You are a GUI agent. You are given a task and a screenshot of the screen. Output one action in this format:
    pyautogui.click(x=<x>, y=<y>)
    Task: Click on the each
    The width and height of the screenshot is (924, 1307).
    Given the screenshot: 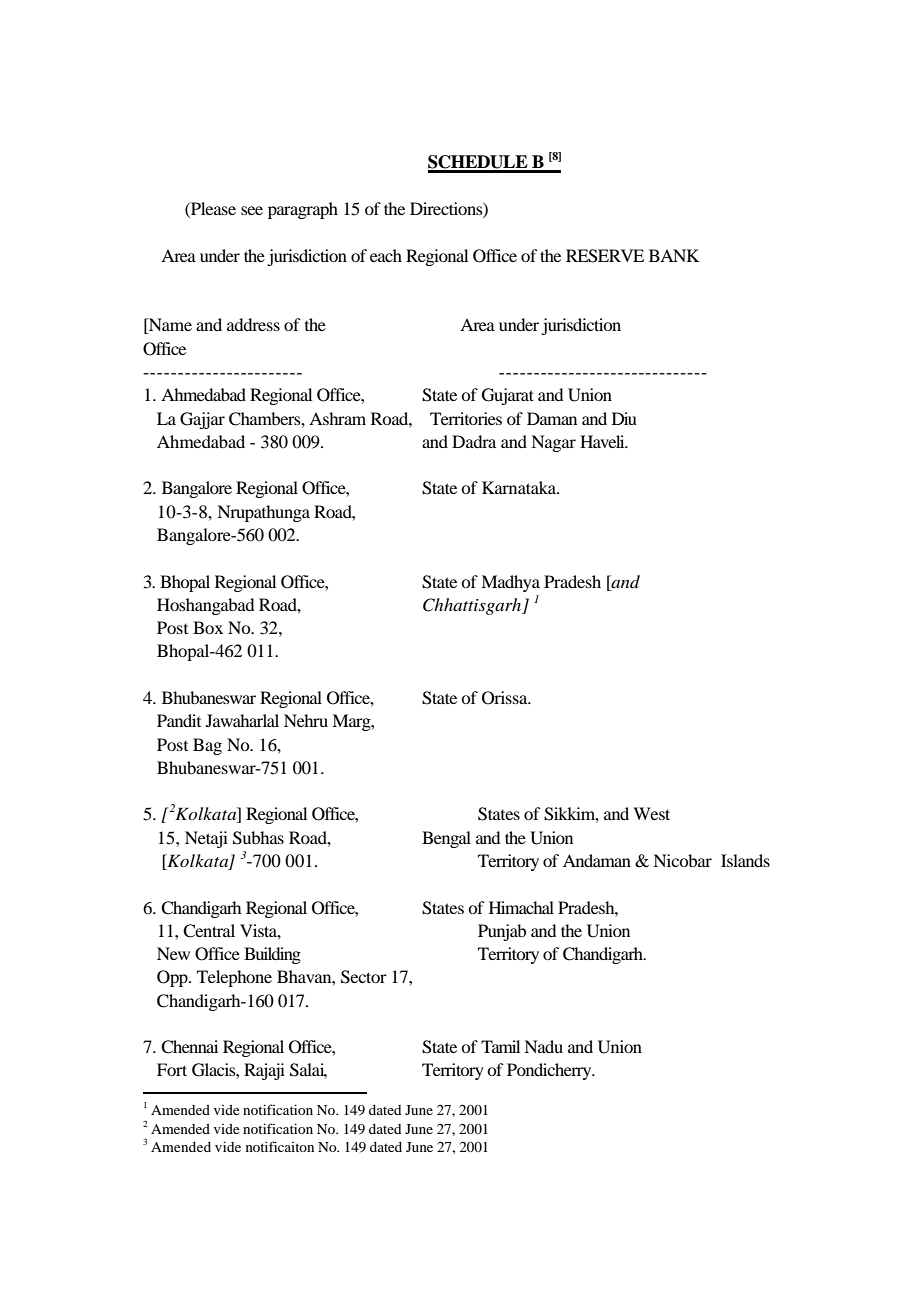 What is the action you would take?
    pyautogui.click(x=386, y=255)
